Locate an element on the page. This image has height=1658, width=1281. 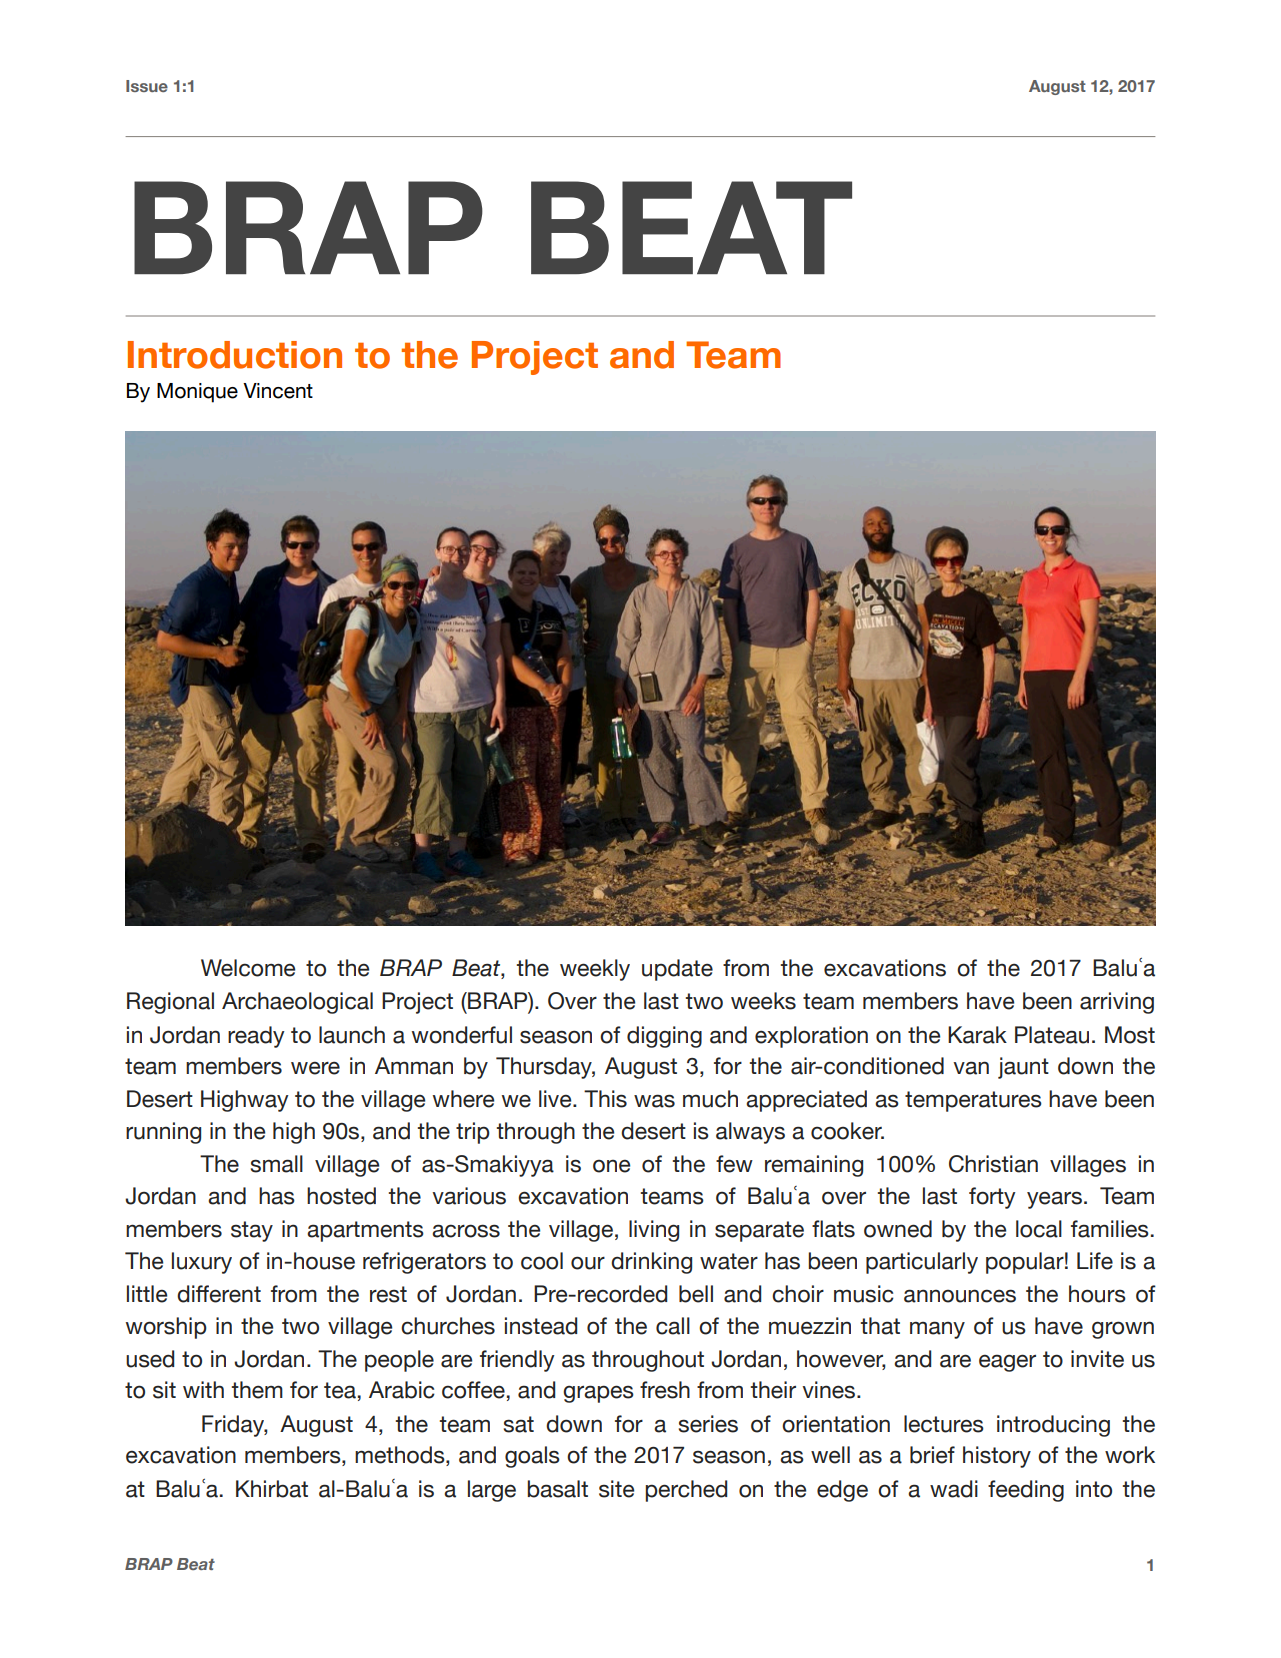
them is located at coordinates (257, 1390).
